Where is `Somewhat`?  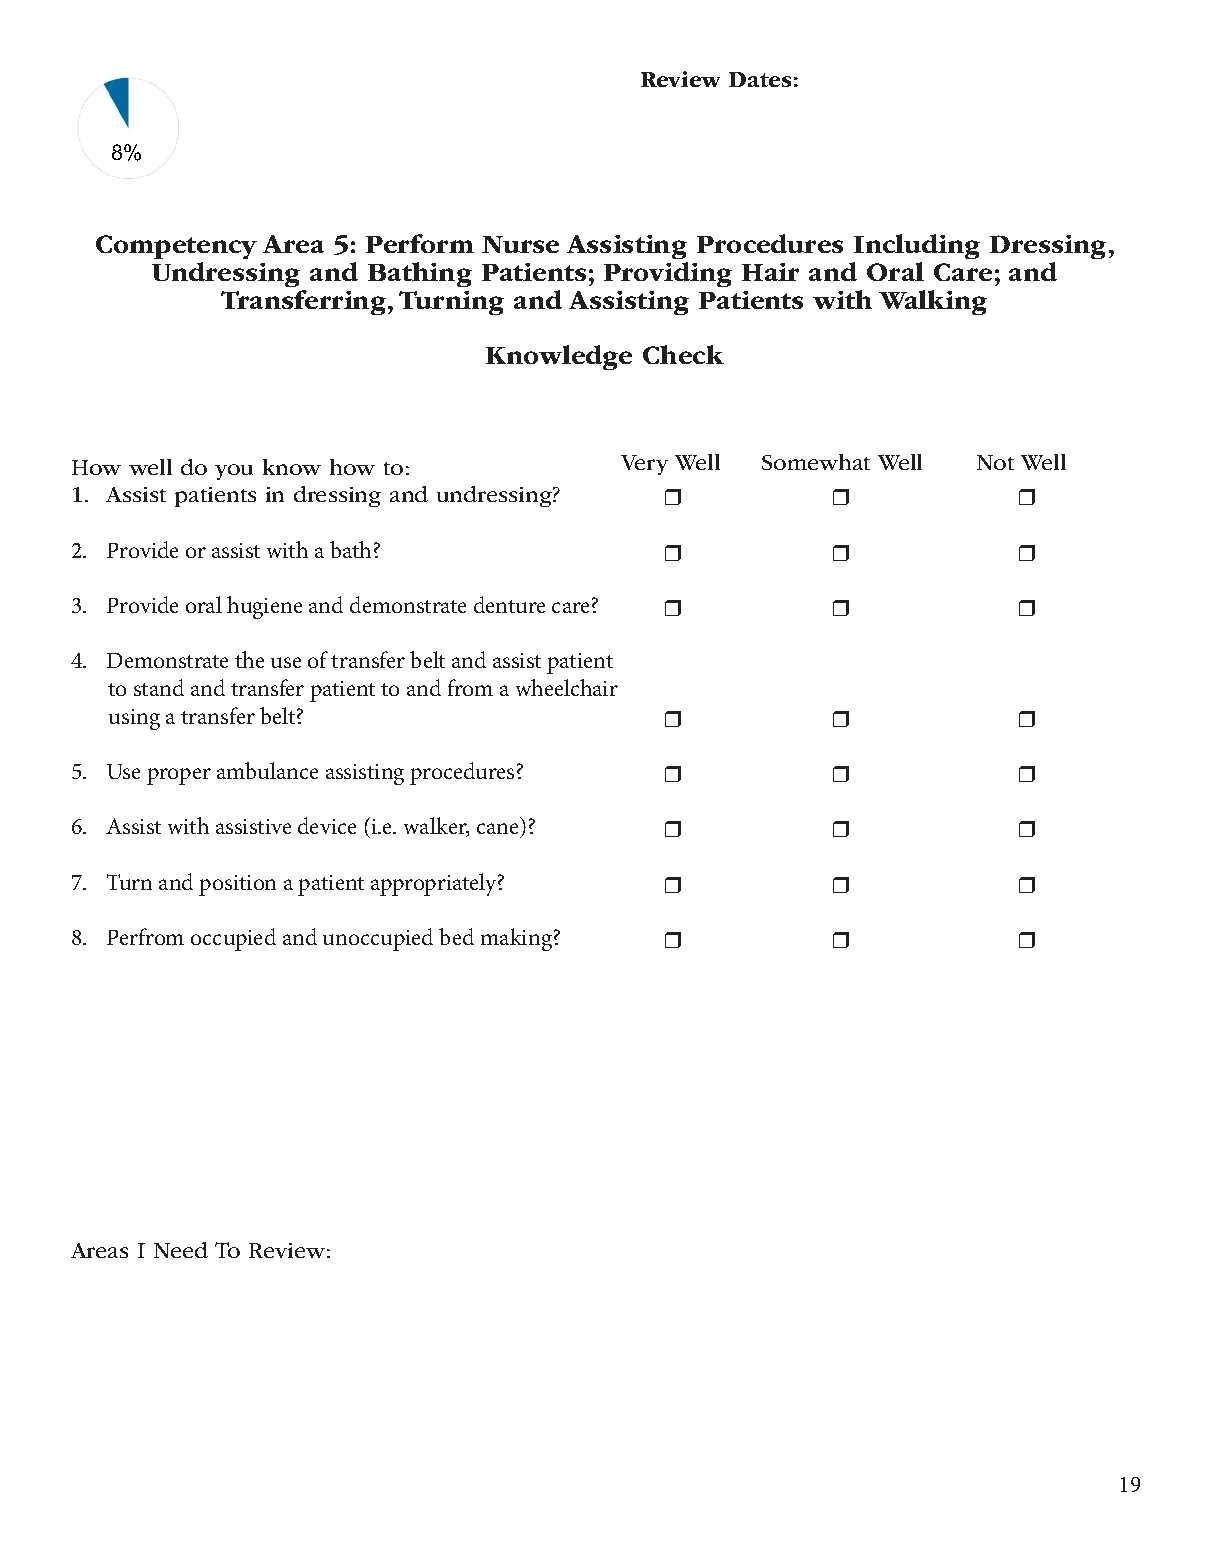 Somewhat is located at coordinates (816, 462).
